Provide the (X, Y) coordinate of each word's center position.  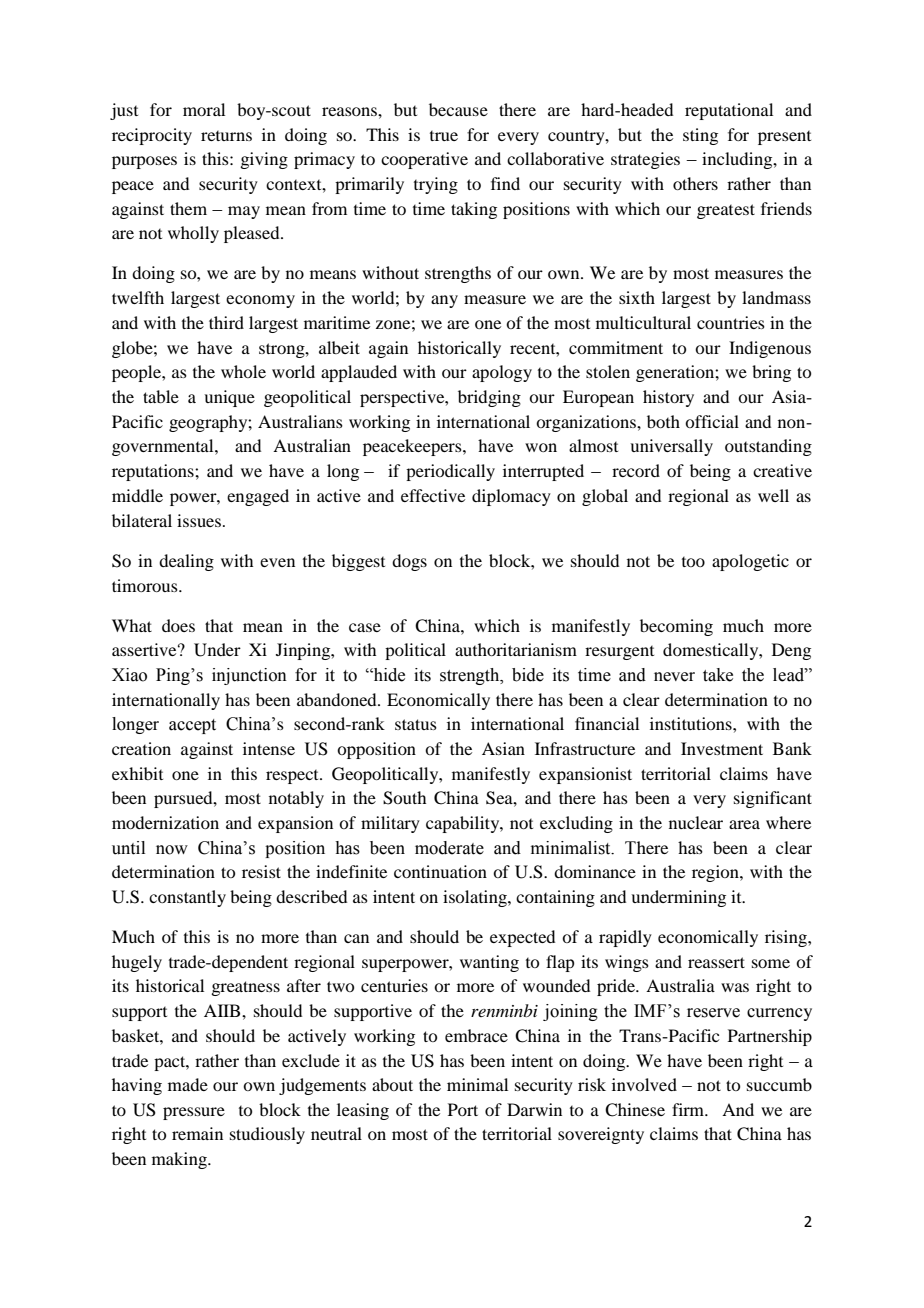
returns (226, 136)
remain (197, 1133)
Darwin (534, 1109)
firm (689, 1109)
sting (700, 136)
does (178, 625)
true (444, 136)
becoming (676, 627)
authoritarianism (516, 649)
